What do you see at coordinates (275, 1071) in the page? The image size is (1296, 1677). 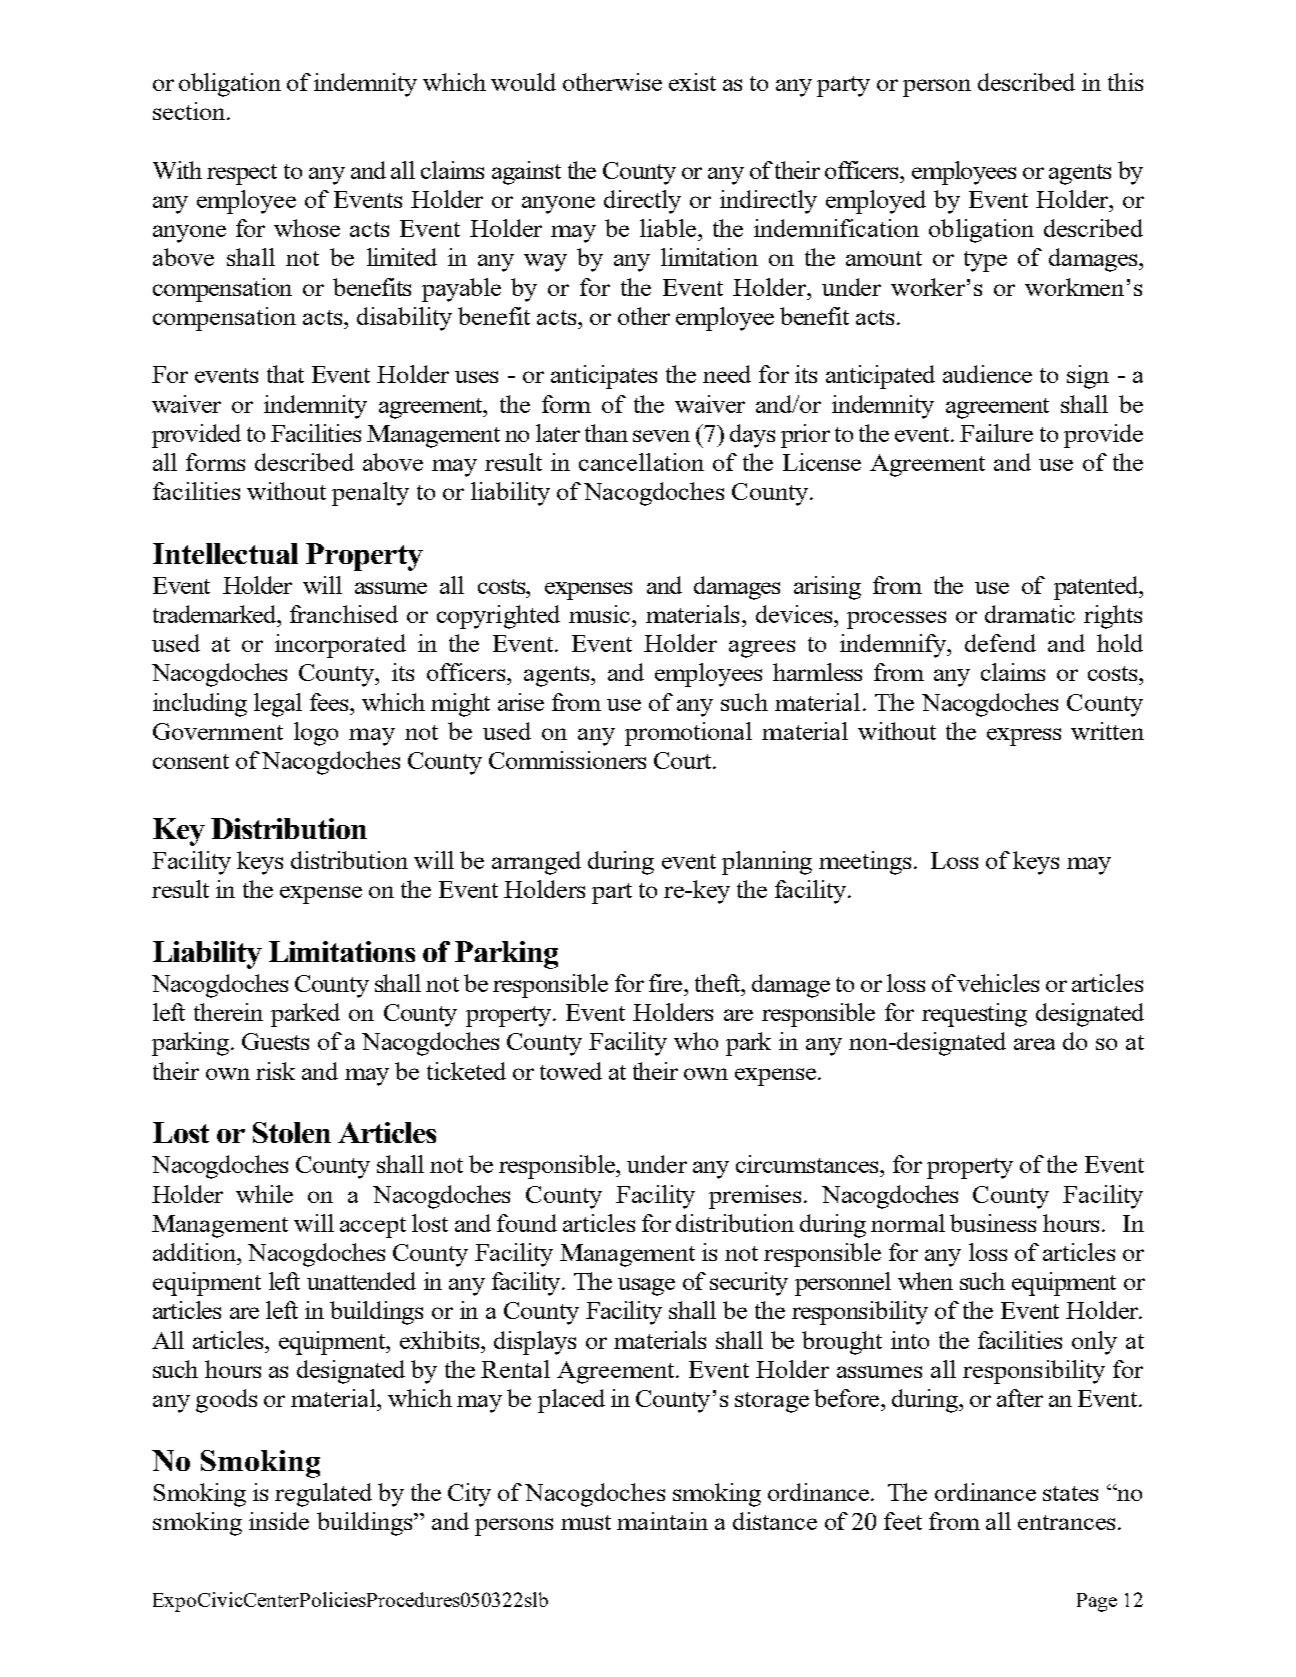 I see `risk` at bounding box center [275, 1071].
